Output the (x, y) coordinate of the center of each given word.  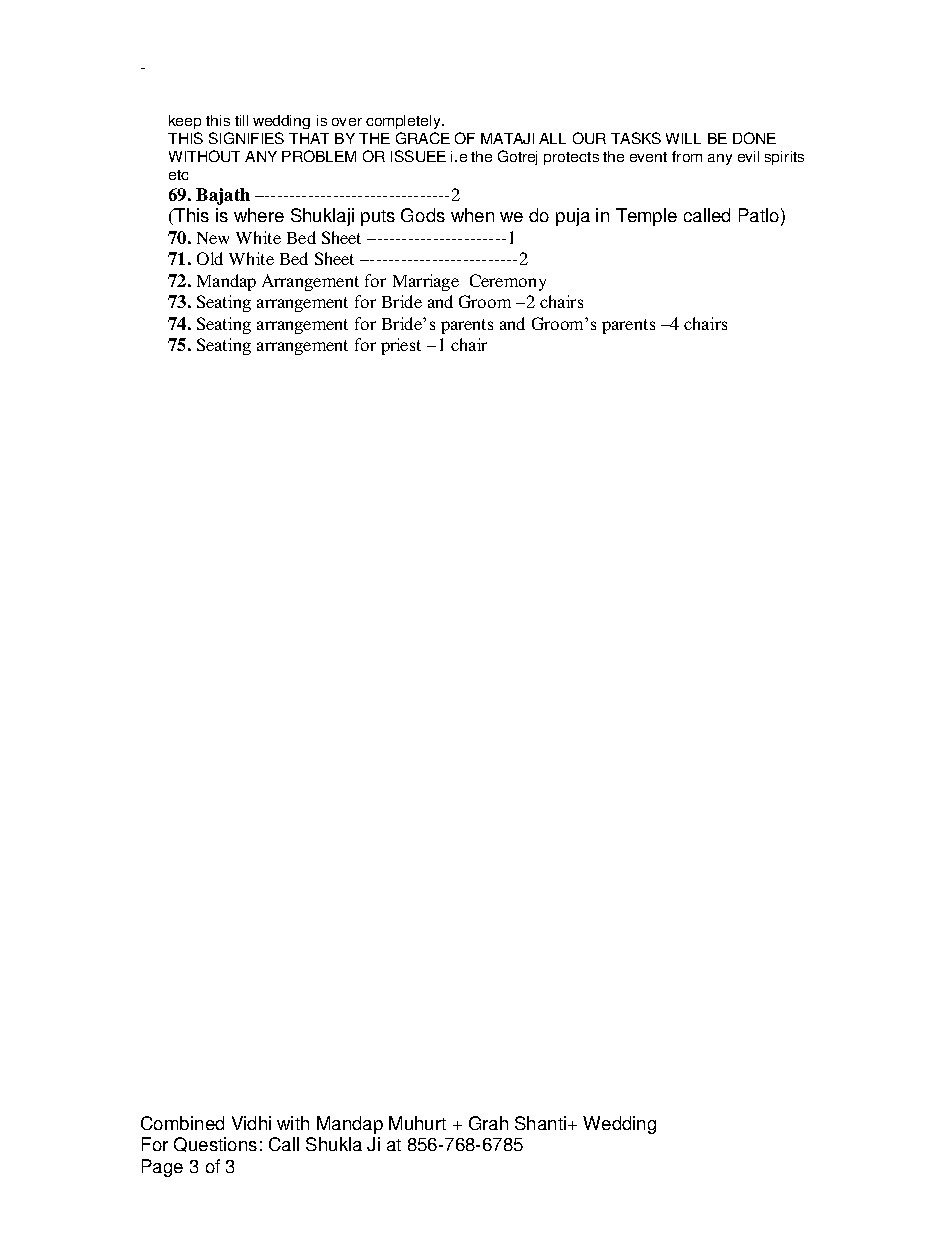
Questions (215, 1144)
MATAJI (507, 138)
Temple (646, 217)
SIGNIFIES (246, 138)
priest (401, 346)
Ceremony (508, 282)
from (687, 156)
